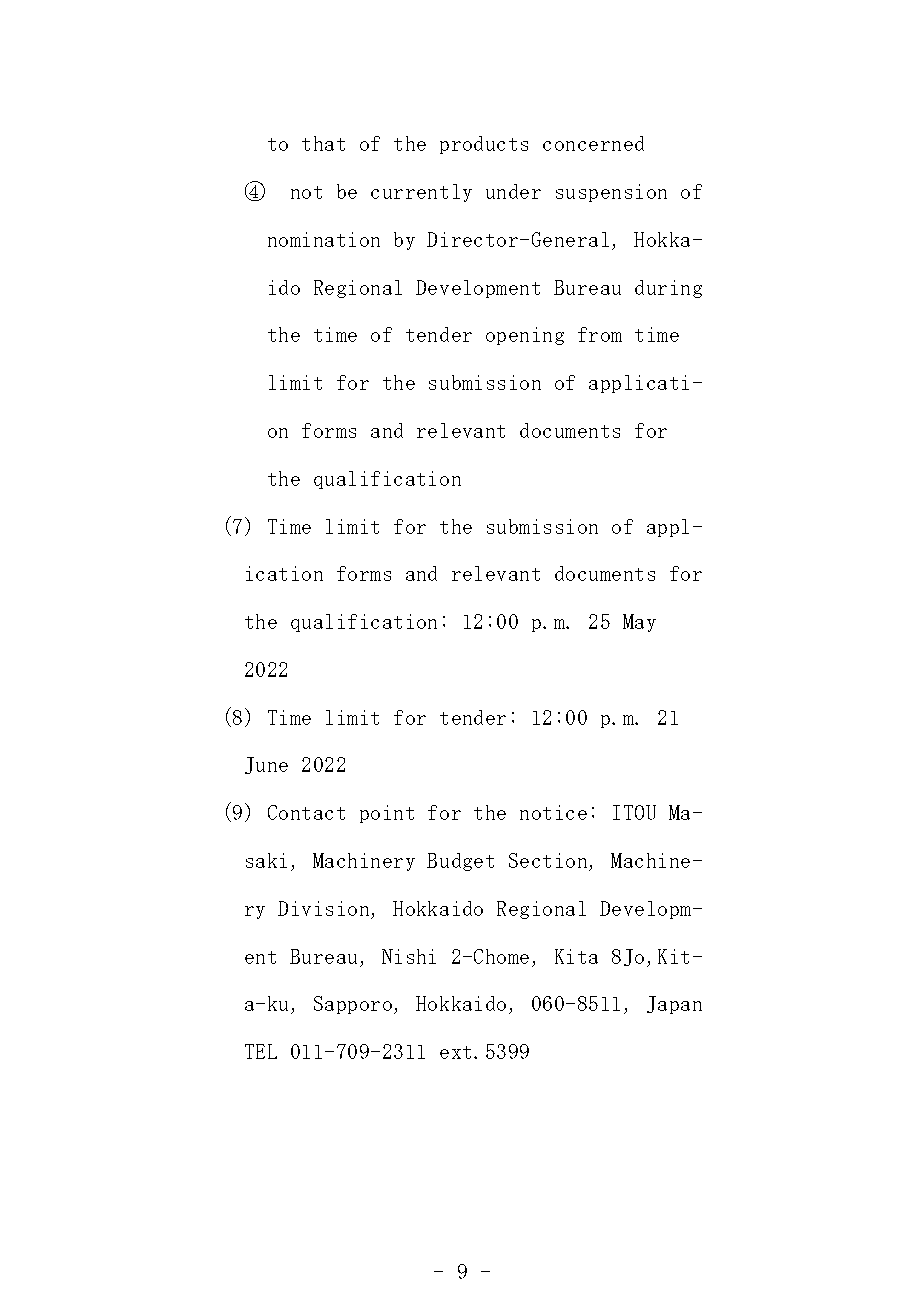  Describe the element at coordinates (266, 765) in the document. I see `June` at that location.
